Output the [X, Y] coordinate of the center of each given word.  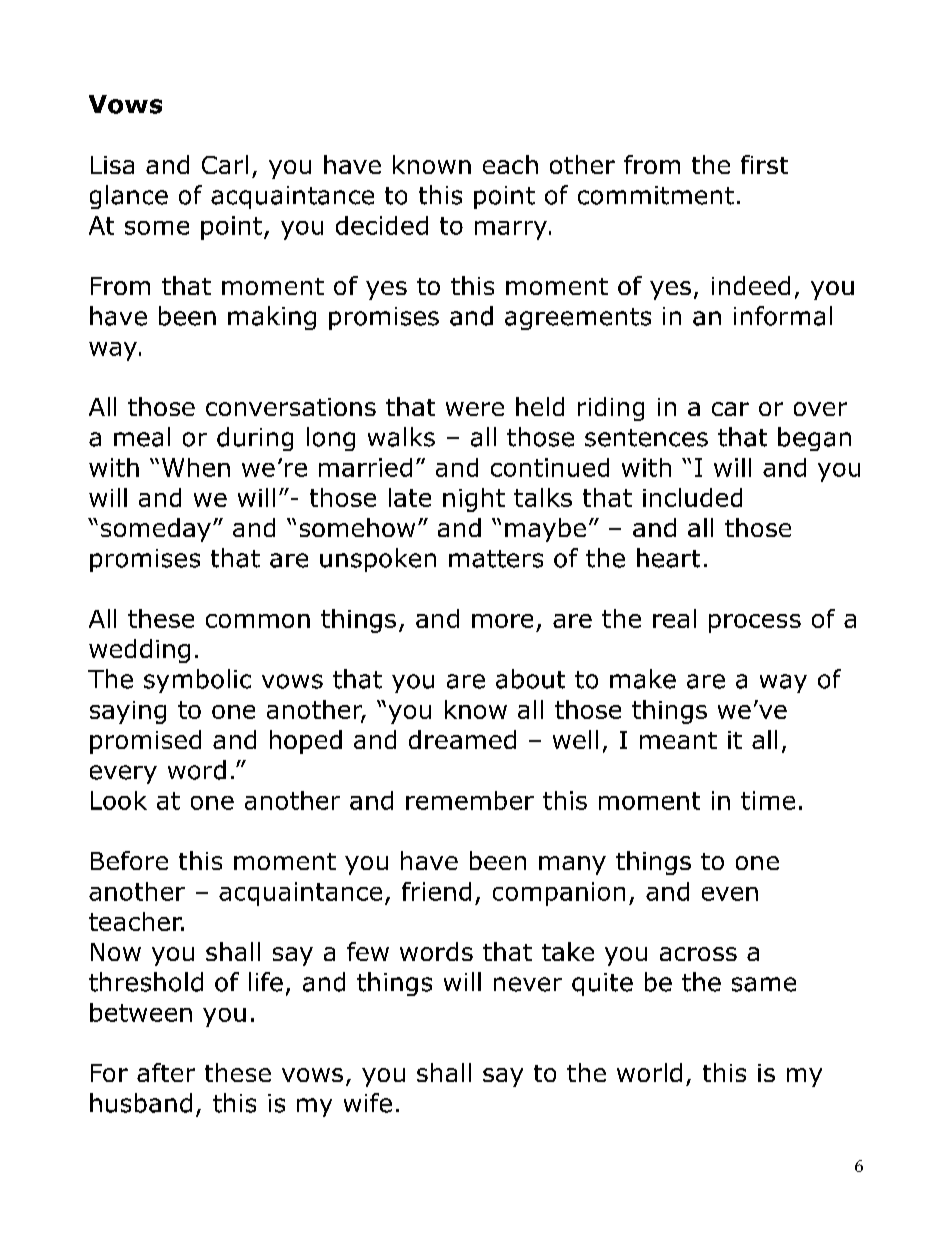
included [692, 497]
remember [470, 800]
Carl [225, 164]
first [764, 164]
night [474, 500]
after [166, 1072]
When [196, 467]
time [768, 800]
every [123, 774]
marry [511, 230]
